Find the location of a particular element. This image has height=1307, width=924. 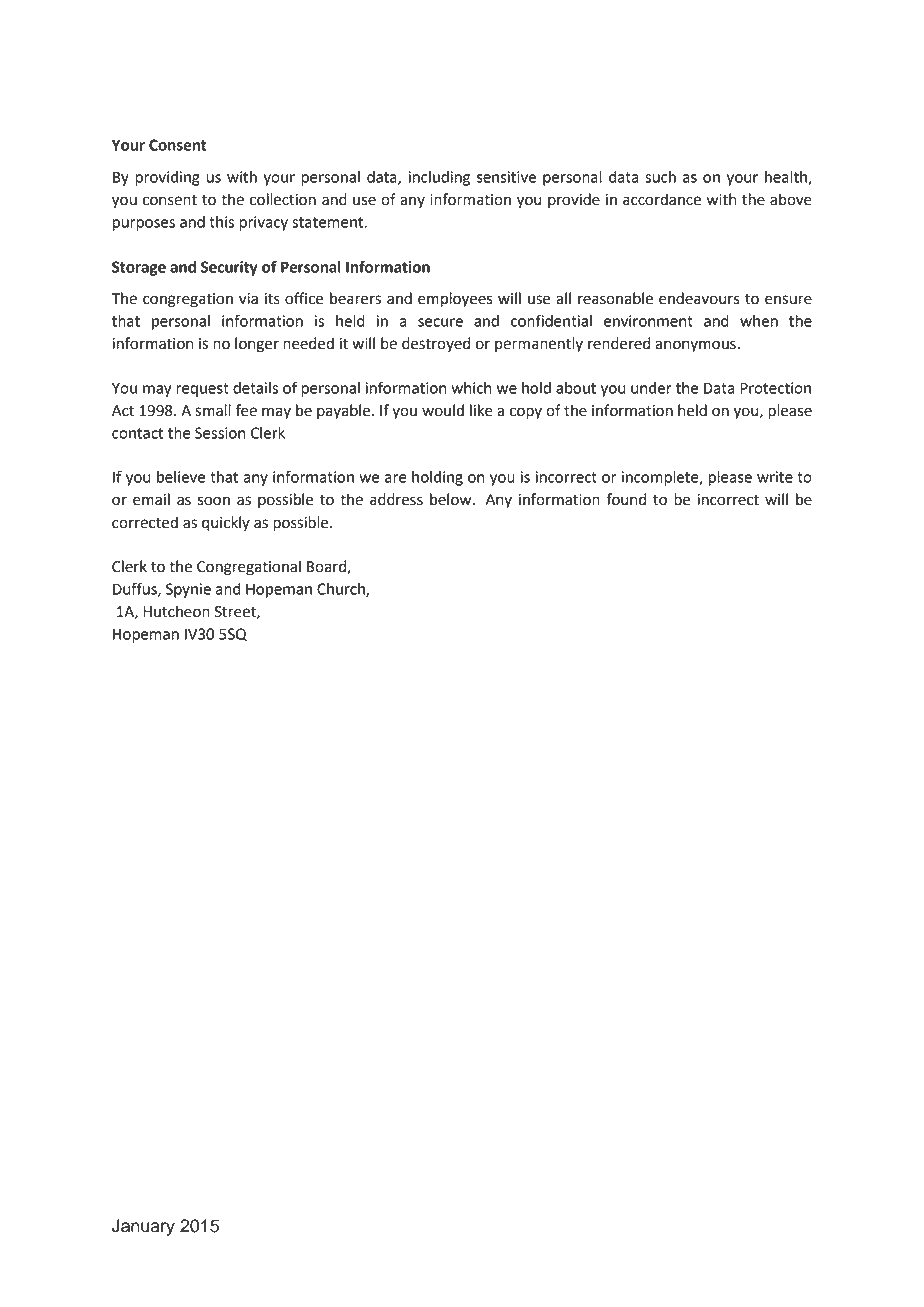

found is located at coordinates (626, 499).
